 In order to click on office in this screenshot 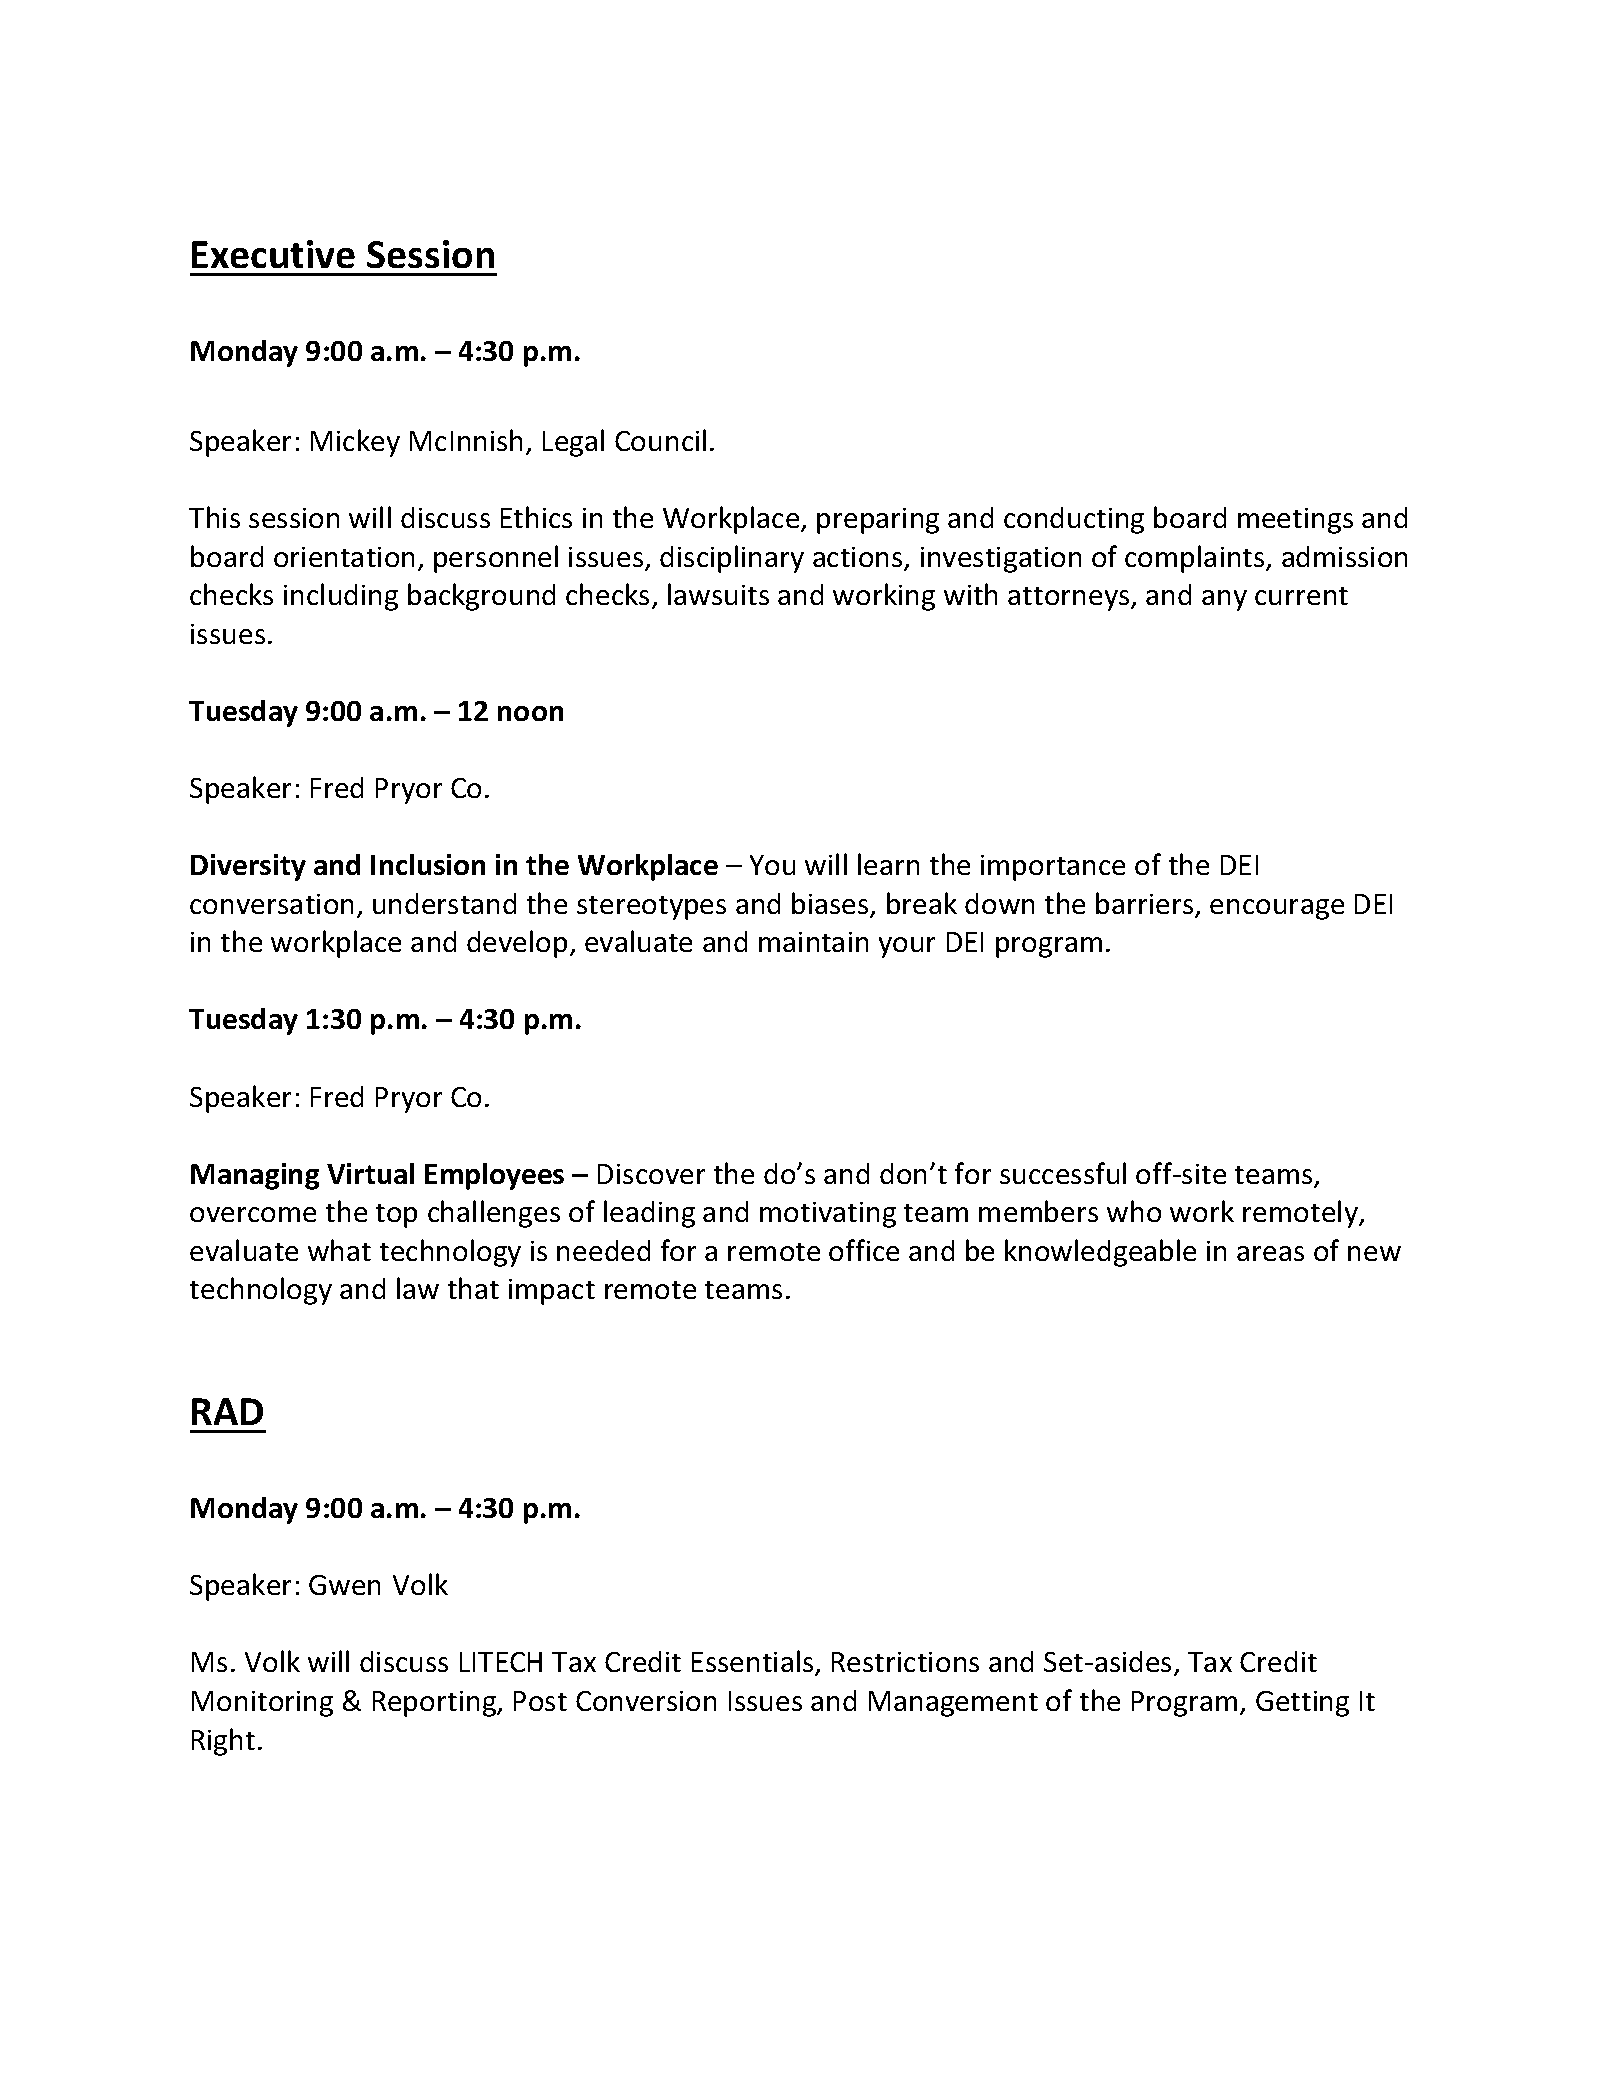, I will do `click(864, 1250)`.
